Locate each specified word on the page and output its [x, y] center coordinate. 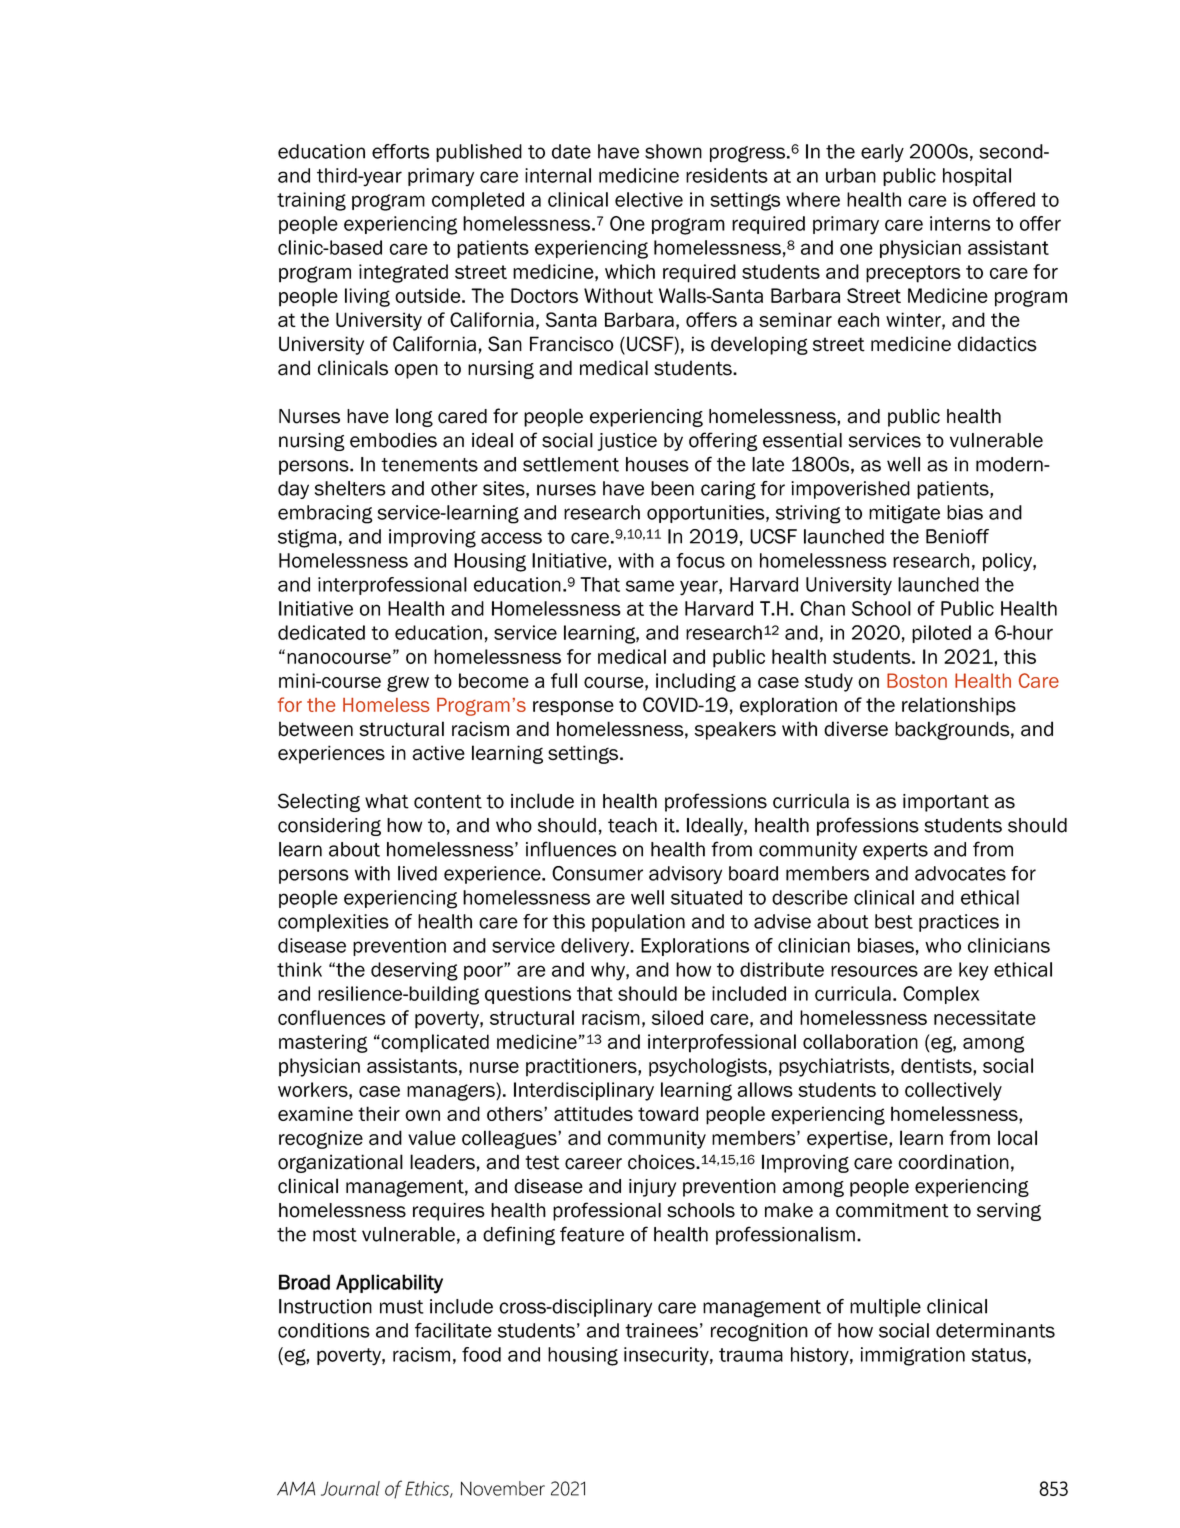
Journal [350, 1488]
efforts [401, 151]
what [387, 801]
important [946, 803]
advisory [685, 875]
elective [649, 199]
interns [960, 223]
